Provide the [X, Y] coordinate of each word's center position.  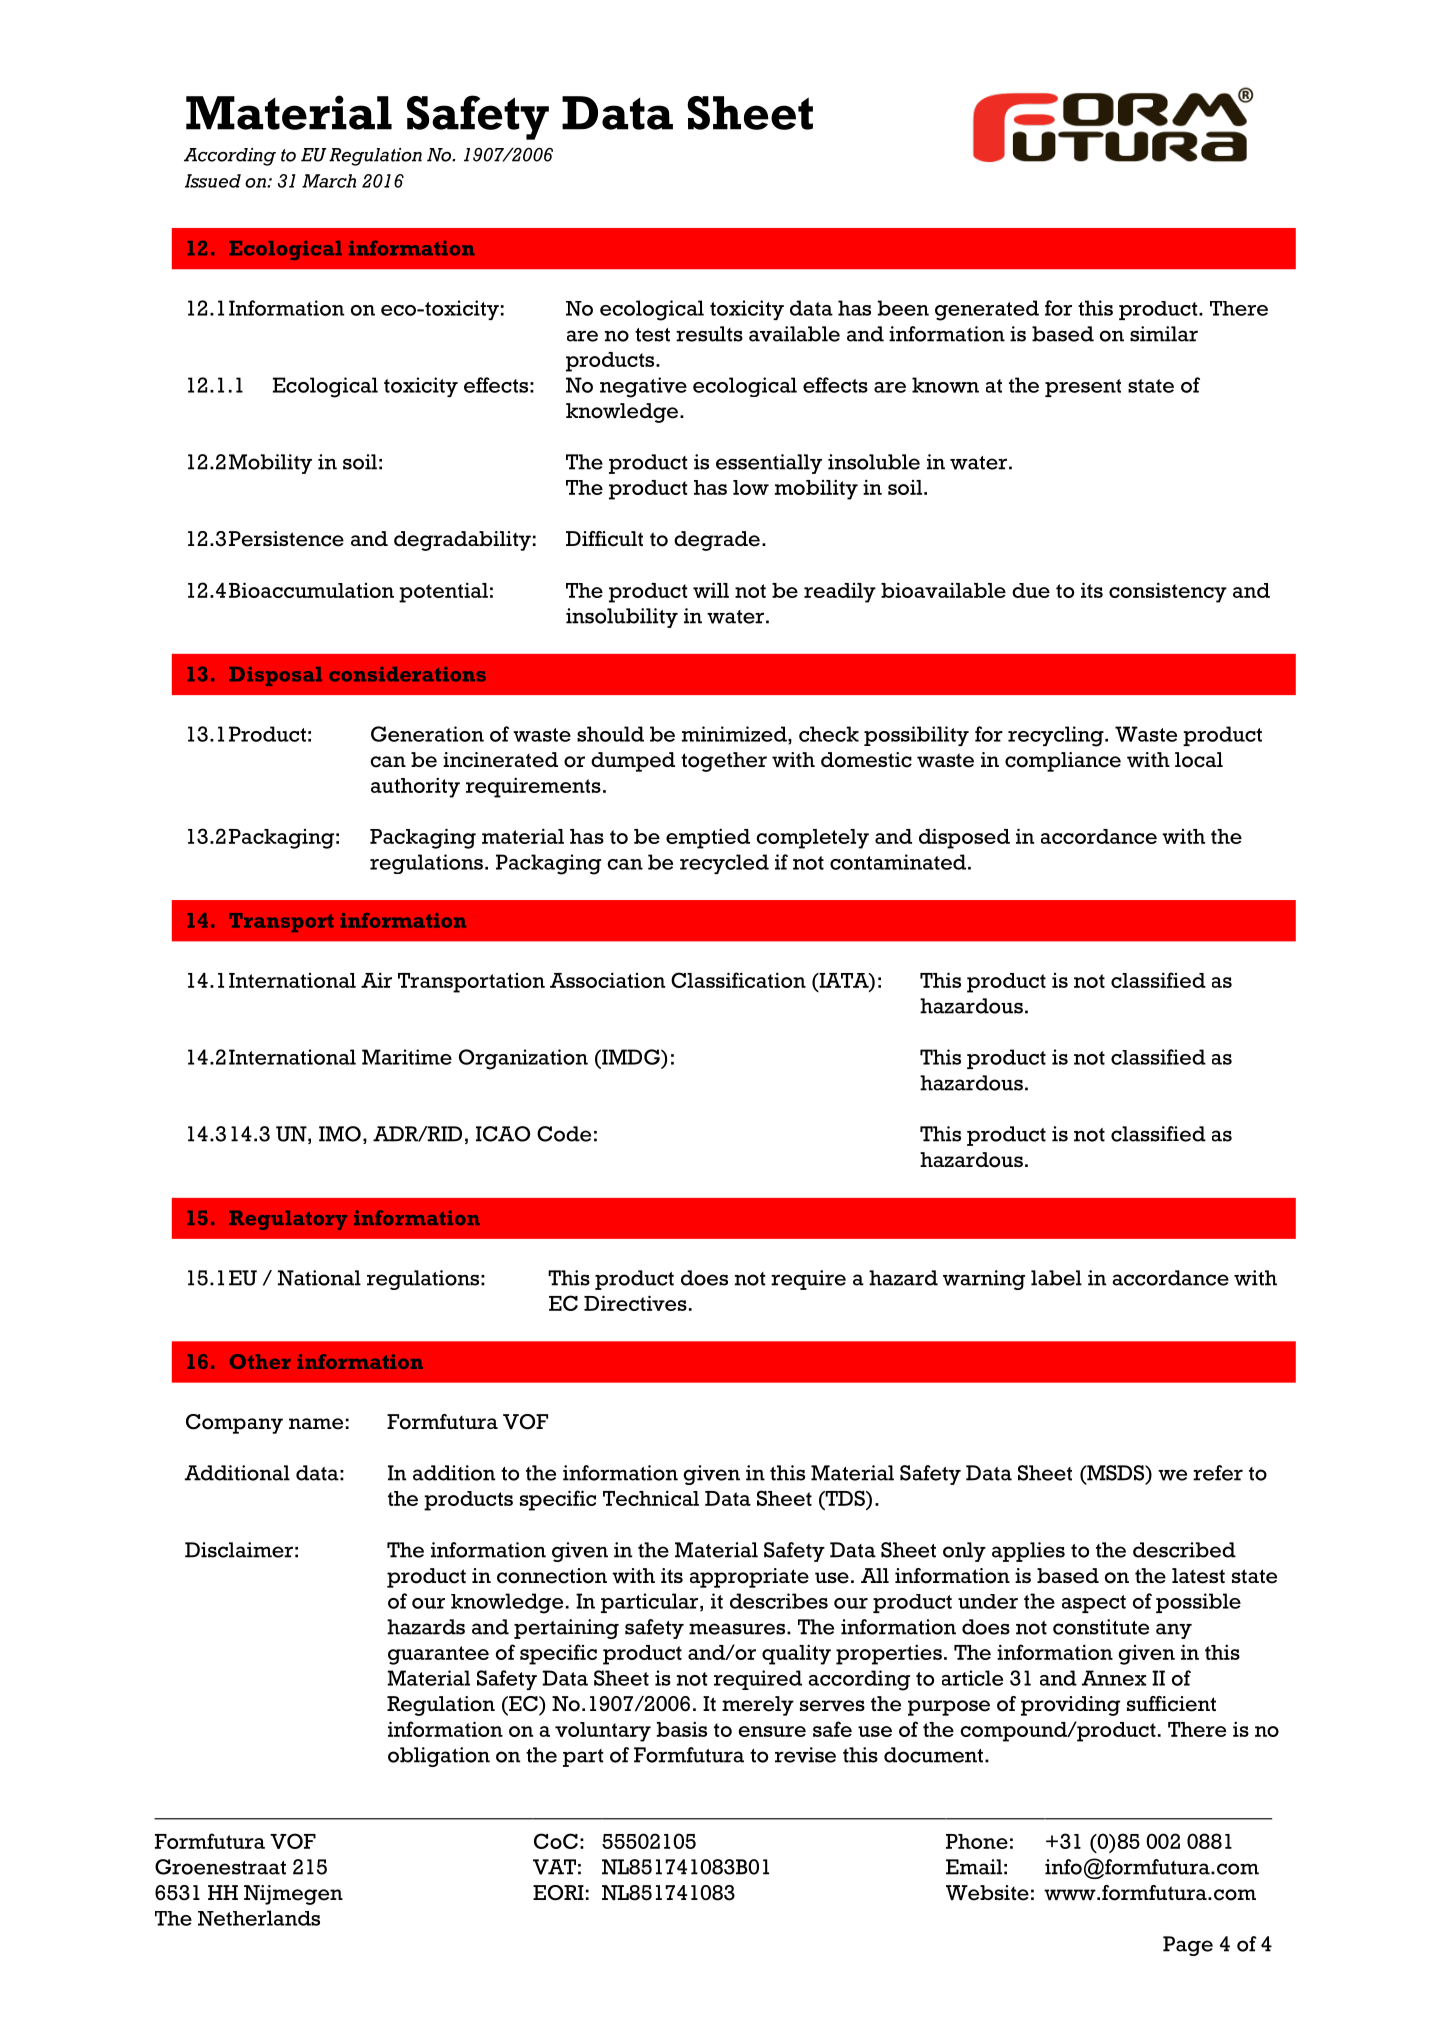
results [709, 334]
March [329, 181]
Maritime [407, 1057]
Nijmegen [293, 1895]
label [1056, 1278]
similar [1164, 334]
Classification [738, 980]
